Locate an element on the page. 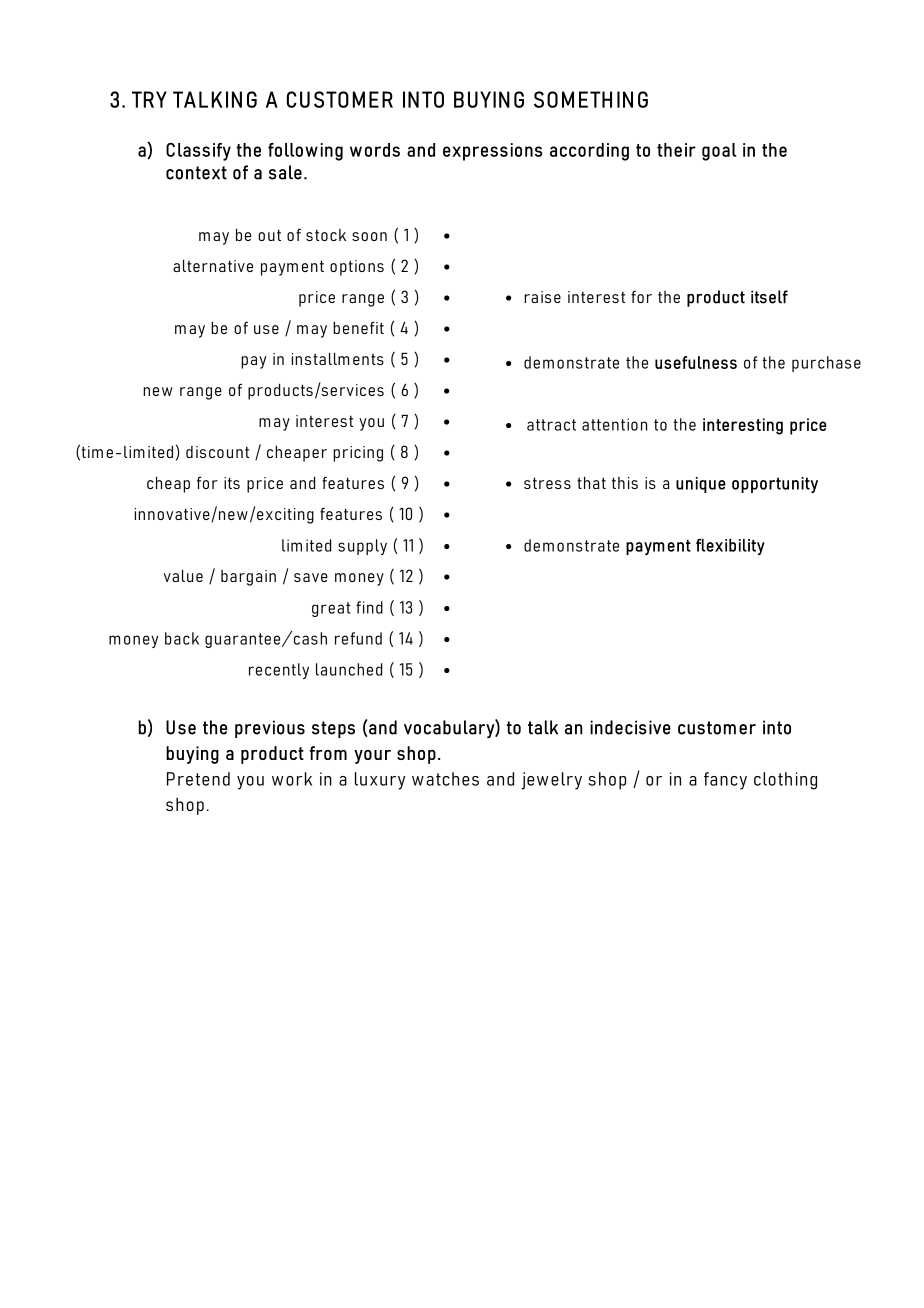 This document has width=924, height=1308. raise is located at coordinates (542, 297).
